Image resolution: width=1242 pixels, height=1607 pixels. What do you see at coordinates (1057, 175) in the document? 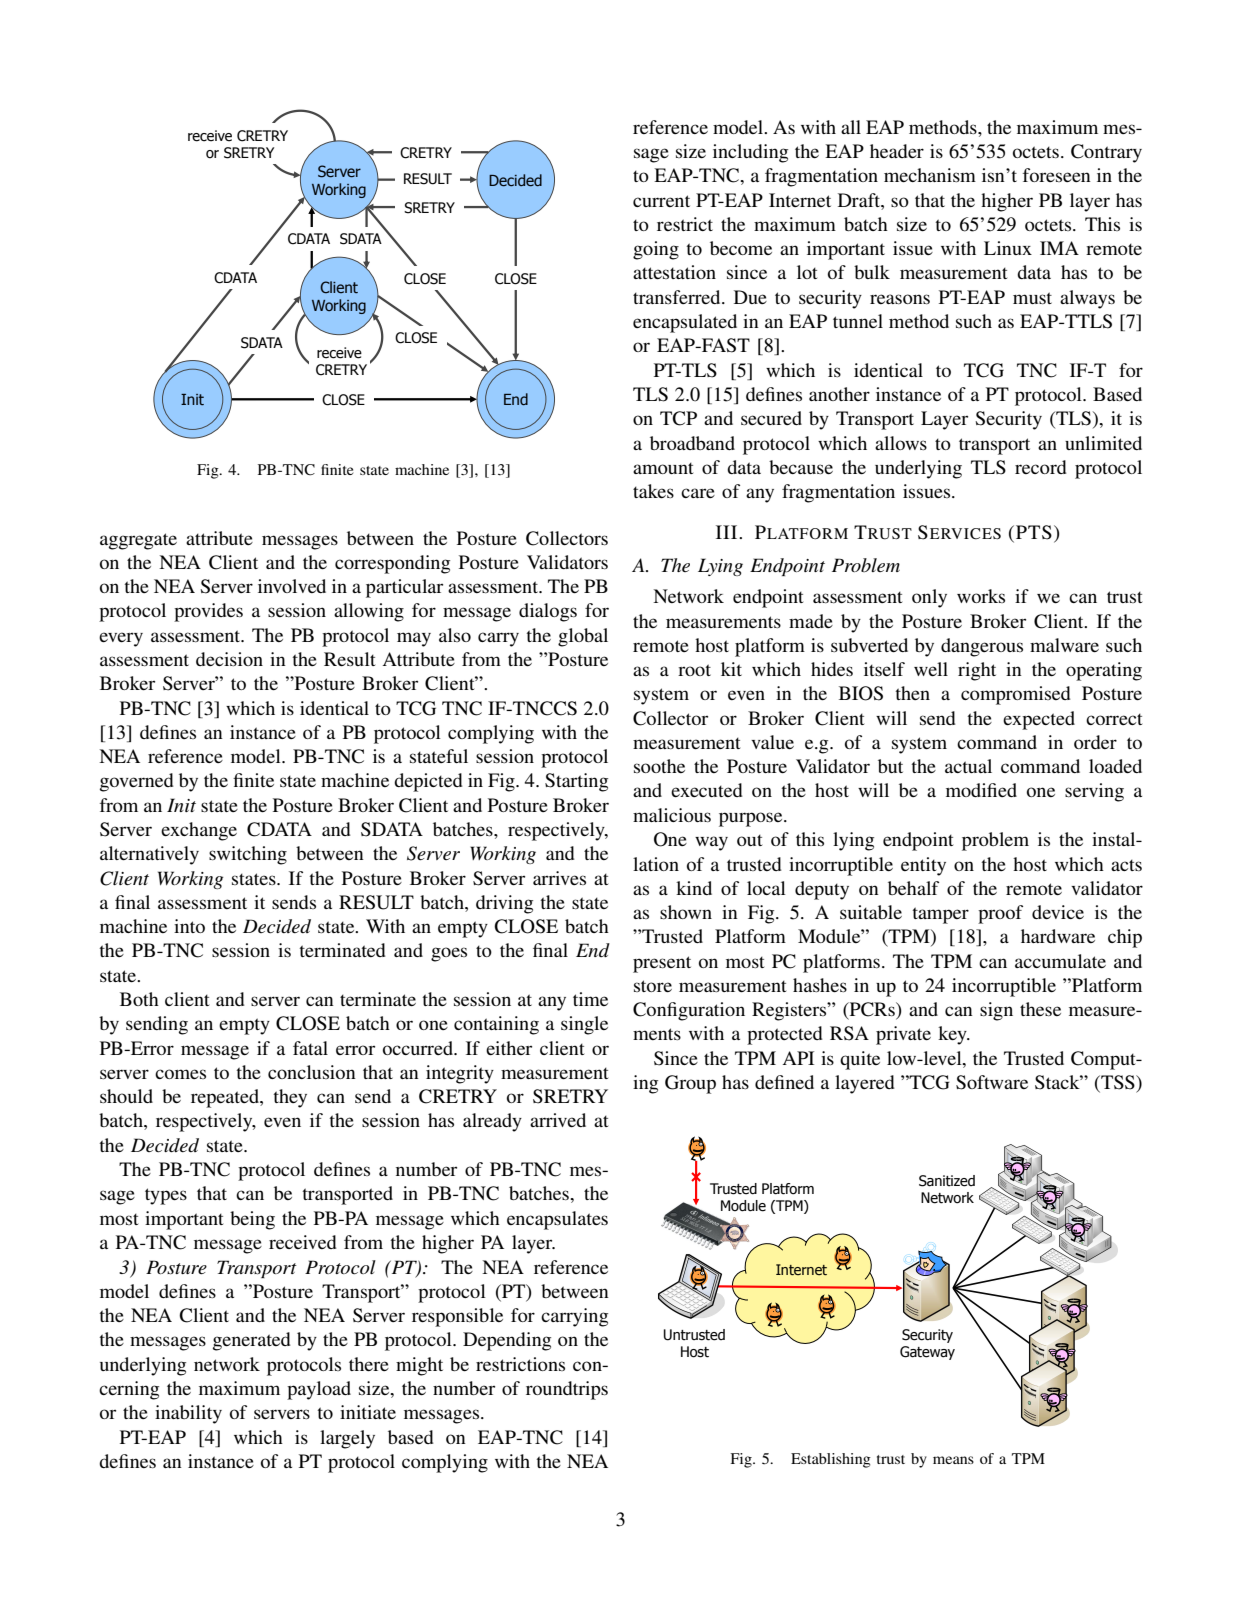
I see `foreseen` at bounding box center [1057, 175].
